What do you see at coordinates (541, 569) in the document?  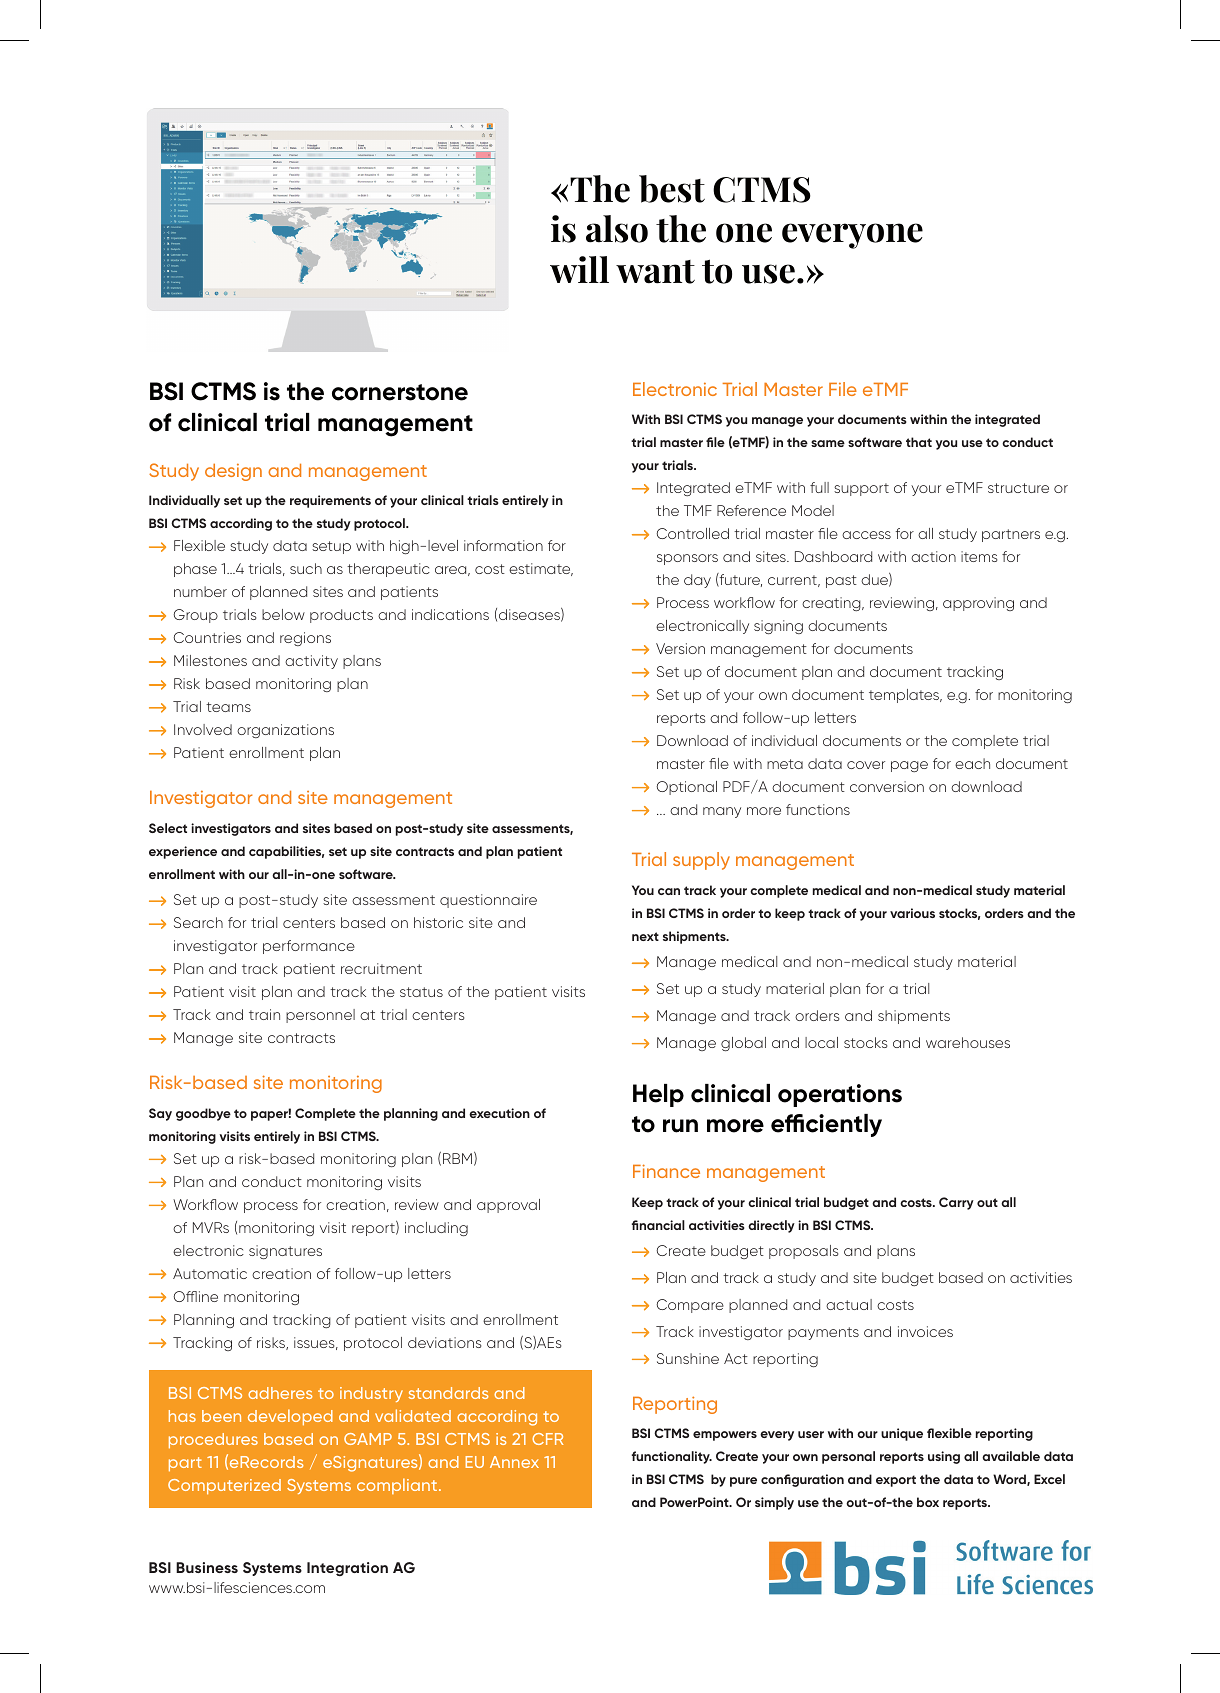 I see `estimate` at bounding box center [541, 569].
